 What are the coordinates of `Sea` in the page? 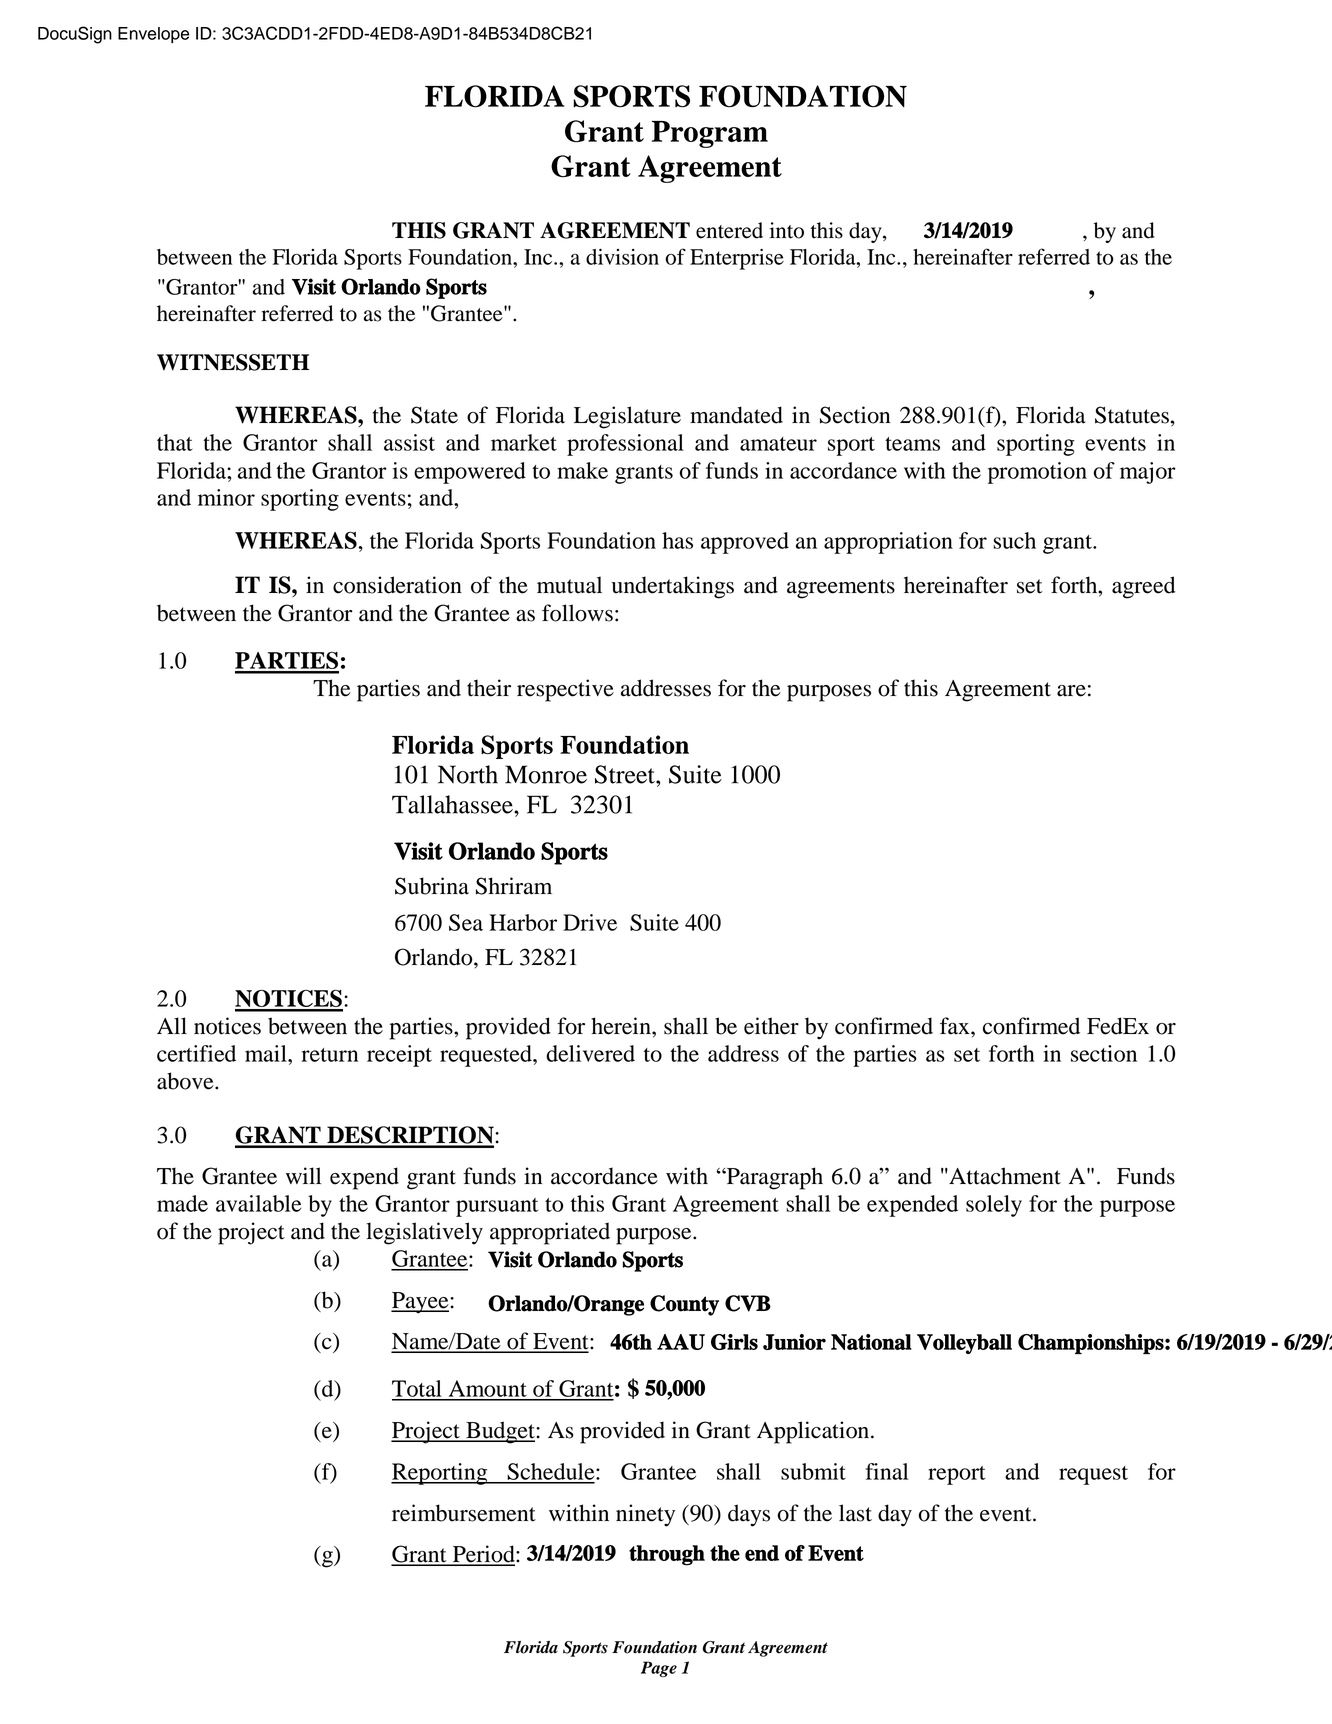 It's located at (466, 922).
